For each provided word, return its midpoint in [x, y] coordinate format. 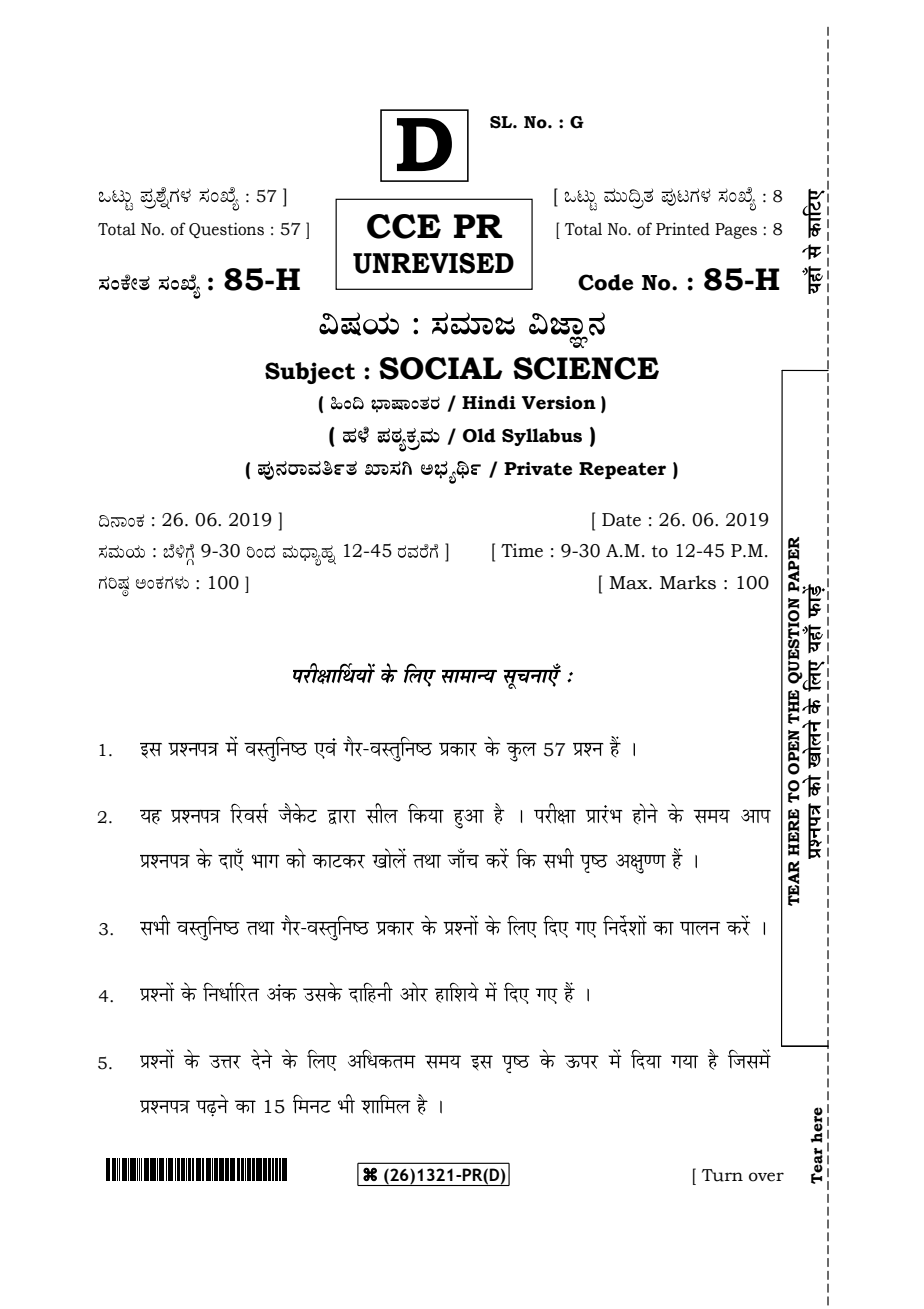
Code [605, 282]
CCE [404, 226]
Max [629, 583]
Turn [722, 1175]
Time [522, 550]
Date [621, 520]
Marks [688, 582]
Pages [736, 231]
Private [538, 469]
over [766, 1177]
